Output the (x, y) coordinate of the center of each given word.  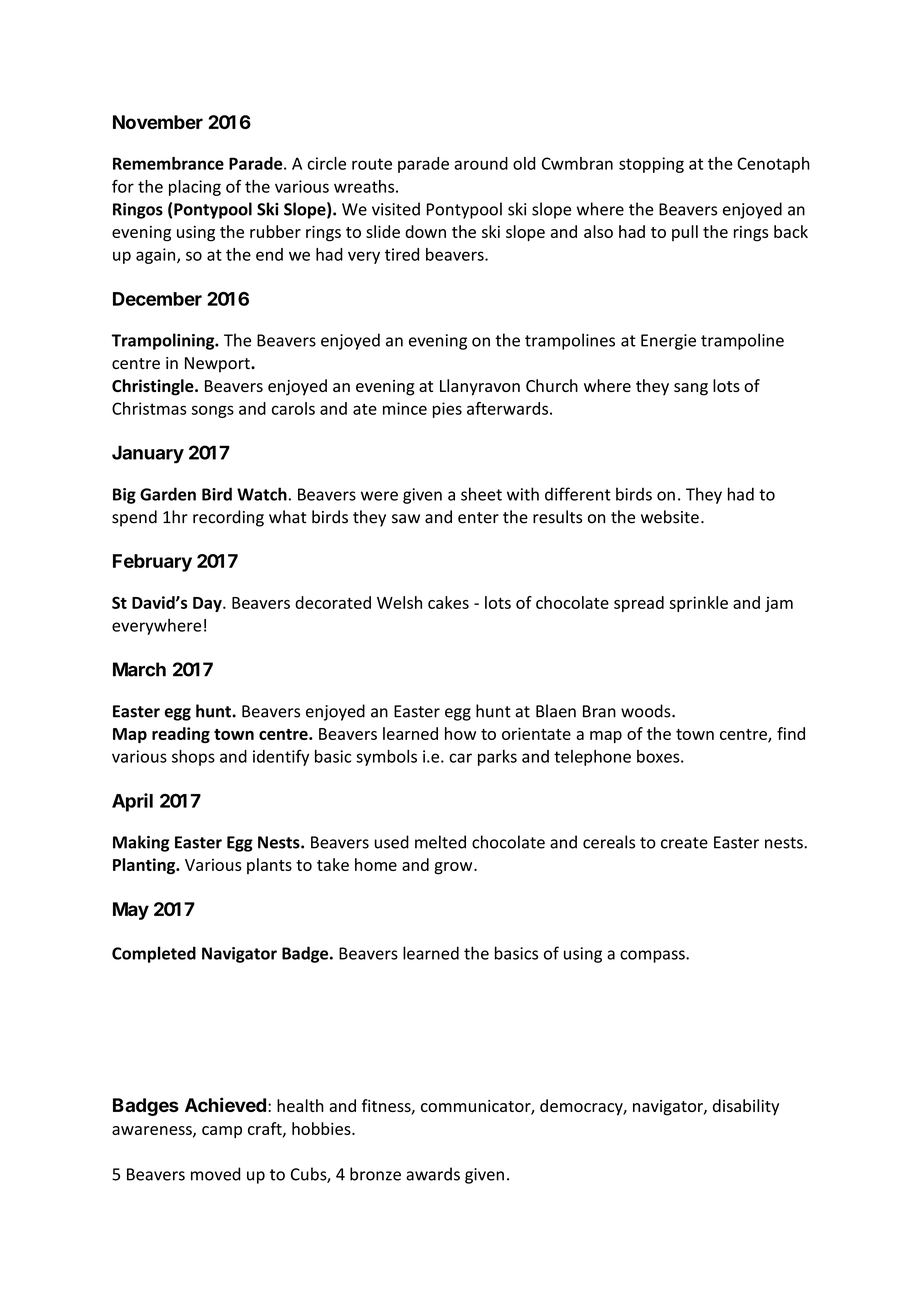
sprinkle (698, 604)
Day (208, 604)
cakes (448, 602)
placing (195, 188)
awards (433, 1174)
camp (222, 1132)
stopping (651, 165)
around (481, 163)
